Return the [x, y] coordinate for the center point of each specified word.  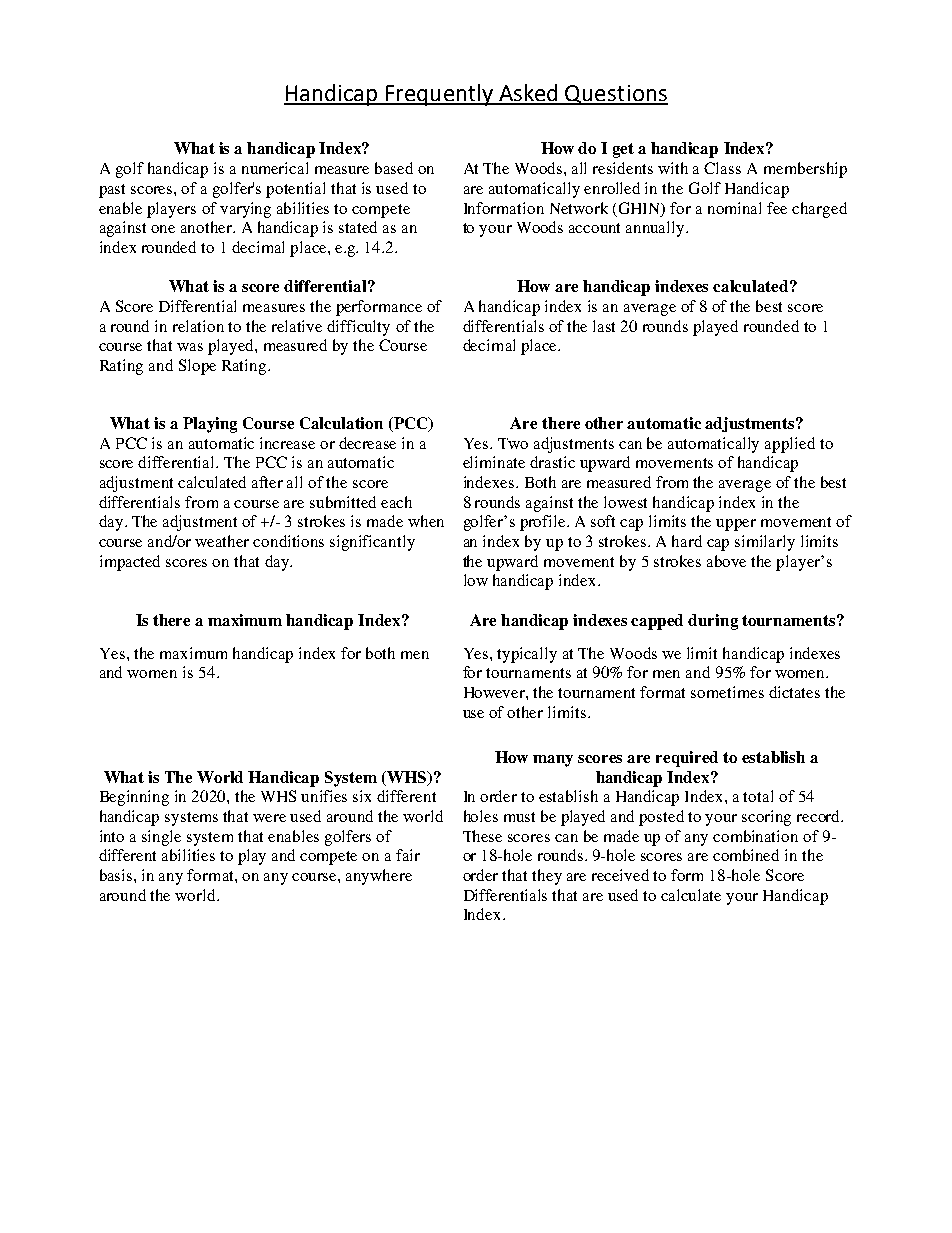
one [163, 229]
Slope [197, 367]
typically [527, 655]
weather [222, 541]
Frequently [440, 95]
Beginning [134, 798]
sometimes [727, 692]
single [161, 838]
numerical [275, 168]
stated [358, 227]
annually [656, 229]
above [726, 561]
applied [790, 445]
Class [722, 168]
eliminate [494, 462]
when [426, 521]
